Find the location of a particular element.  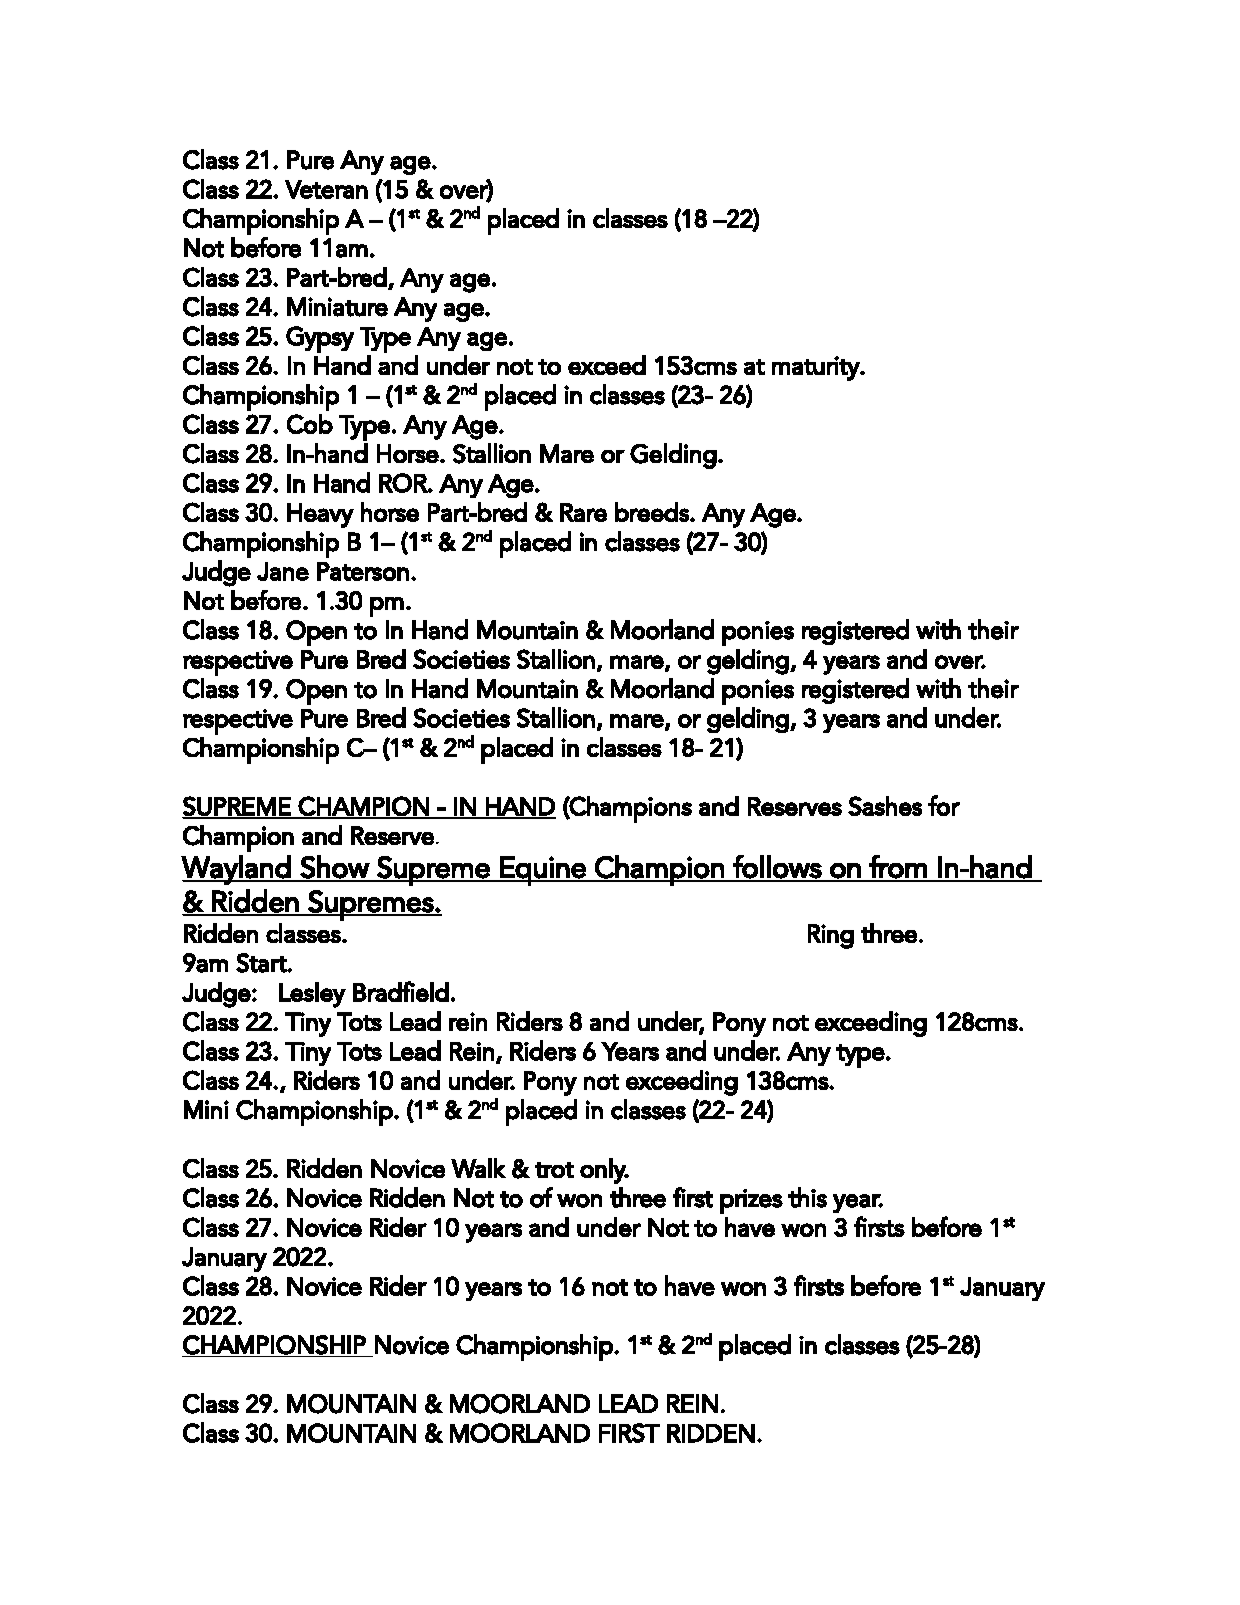

Gypsy is located at coordinates (320, 339).
